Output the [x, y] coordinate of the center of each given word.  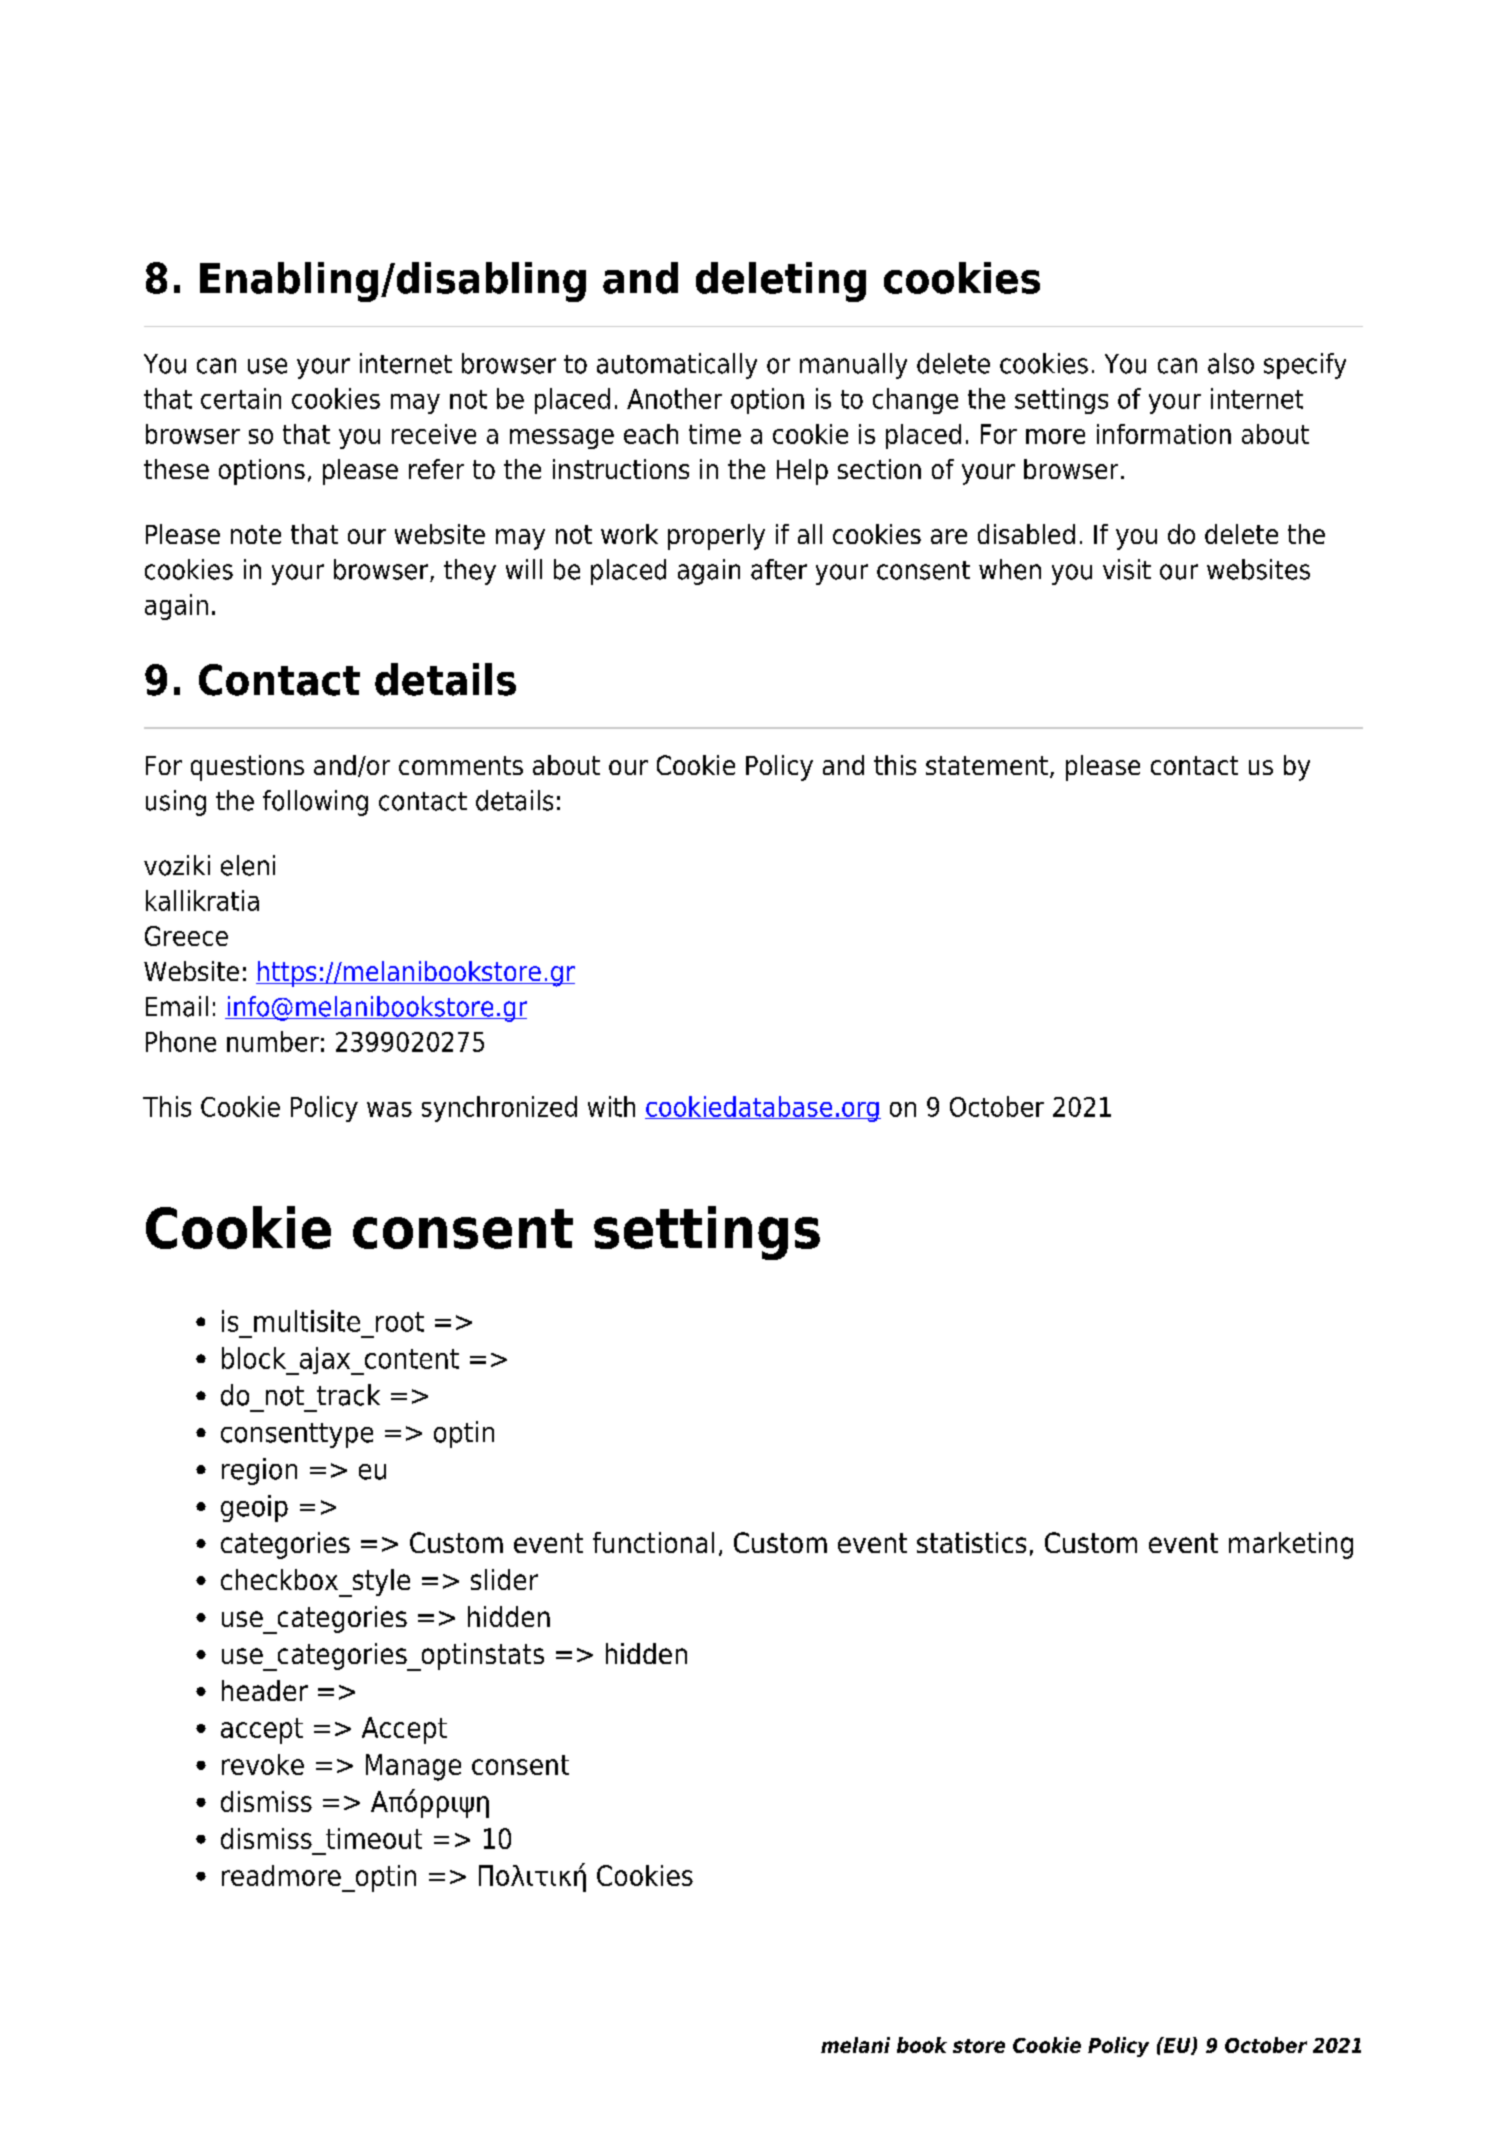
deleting [781, 282]
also [1231, 363]
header [265, 1690]
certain [241, 398]
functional [653, 1542]
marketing [1291, 1545]
